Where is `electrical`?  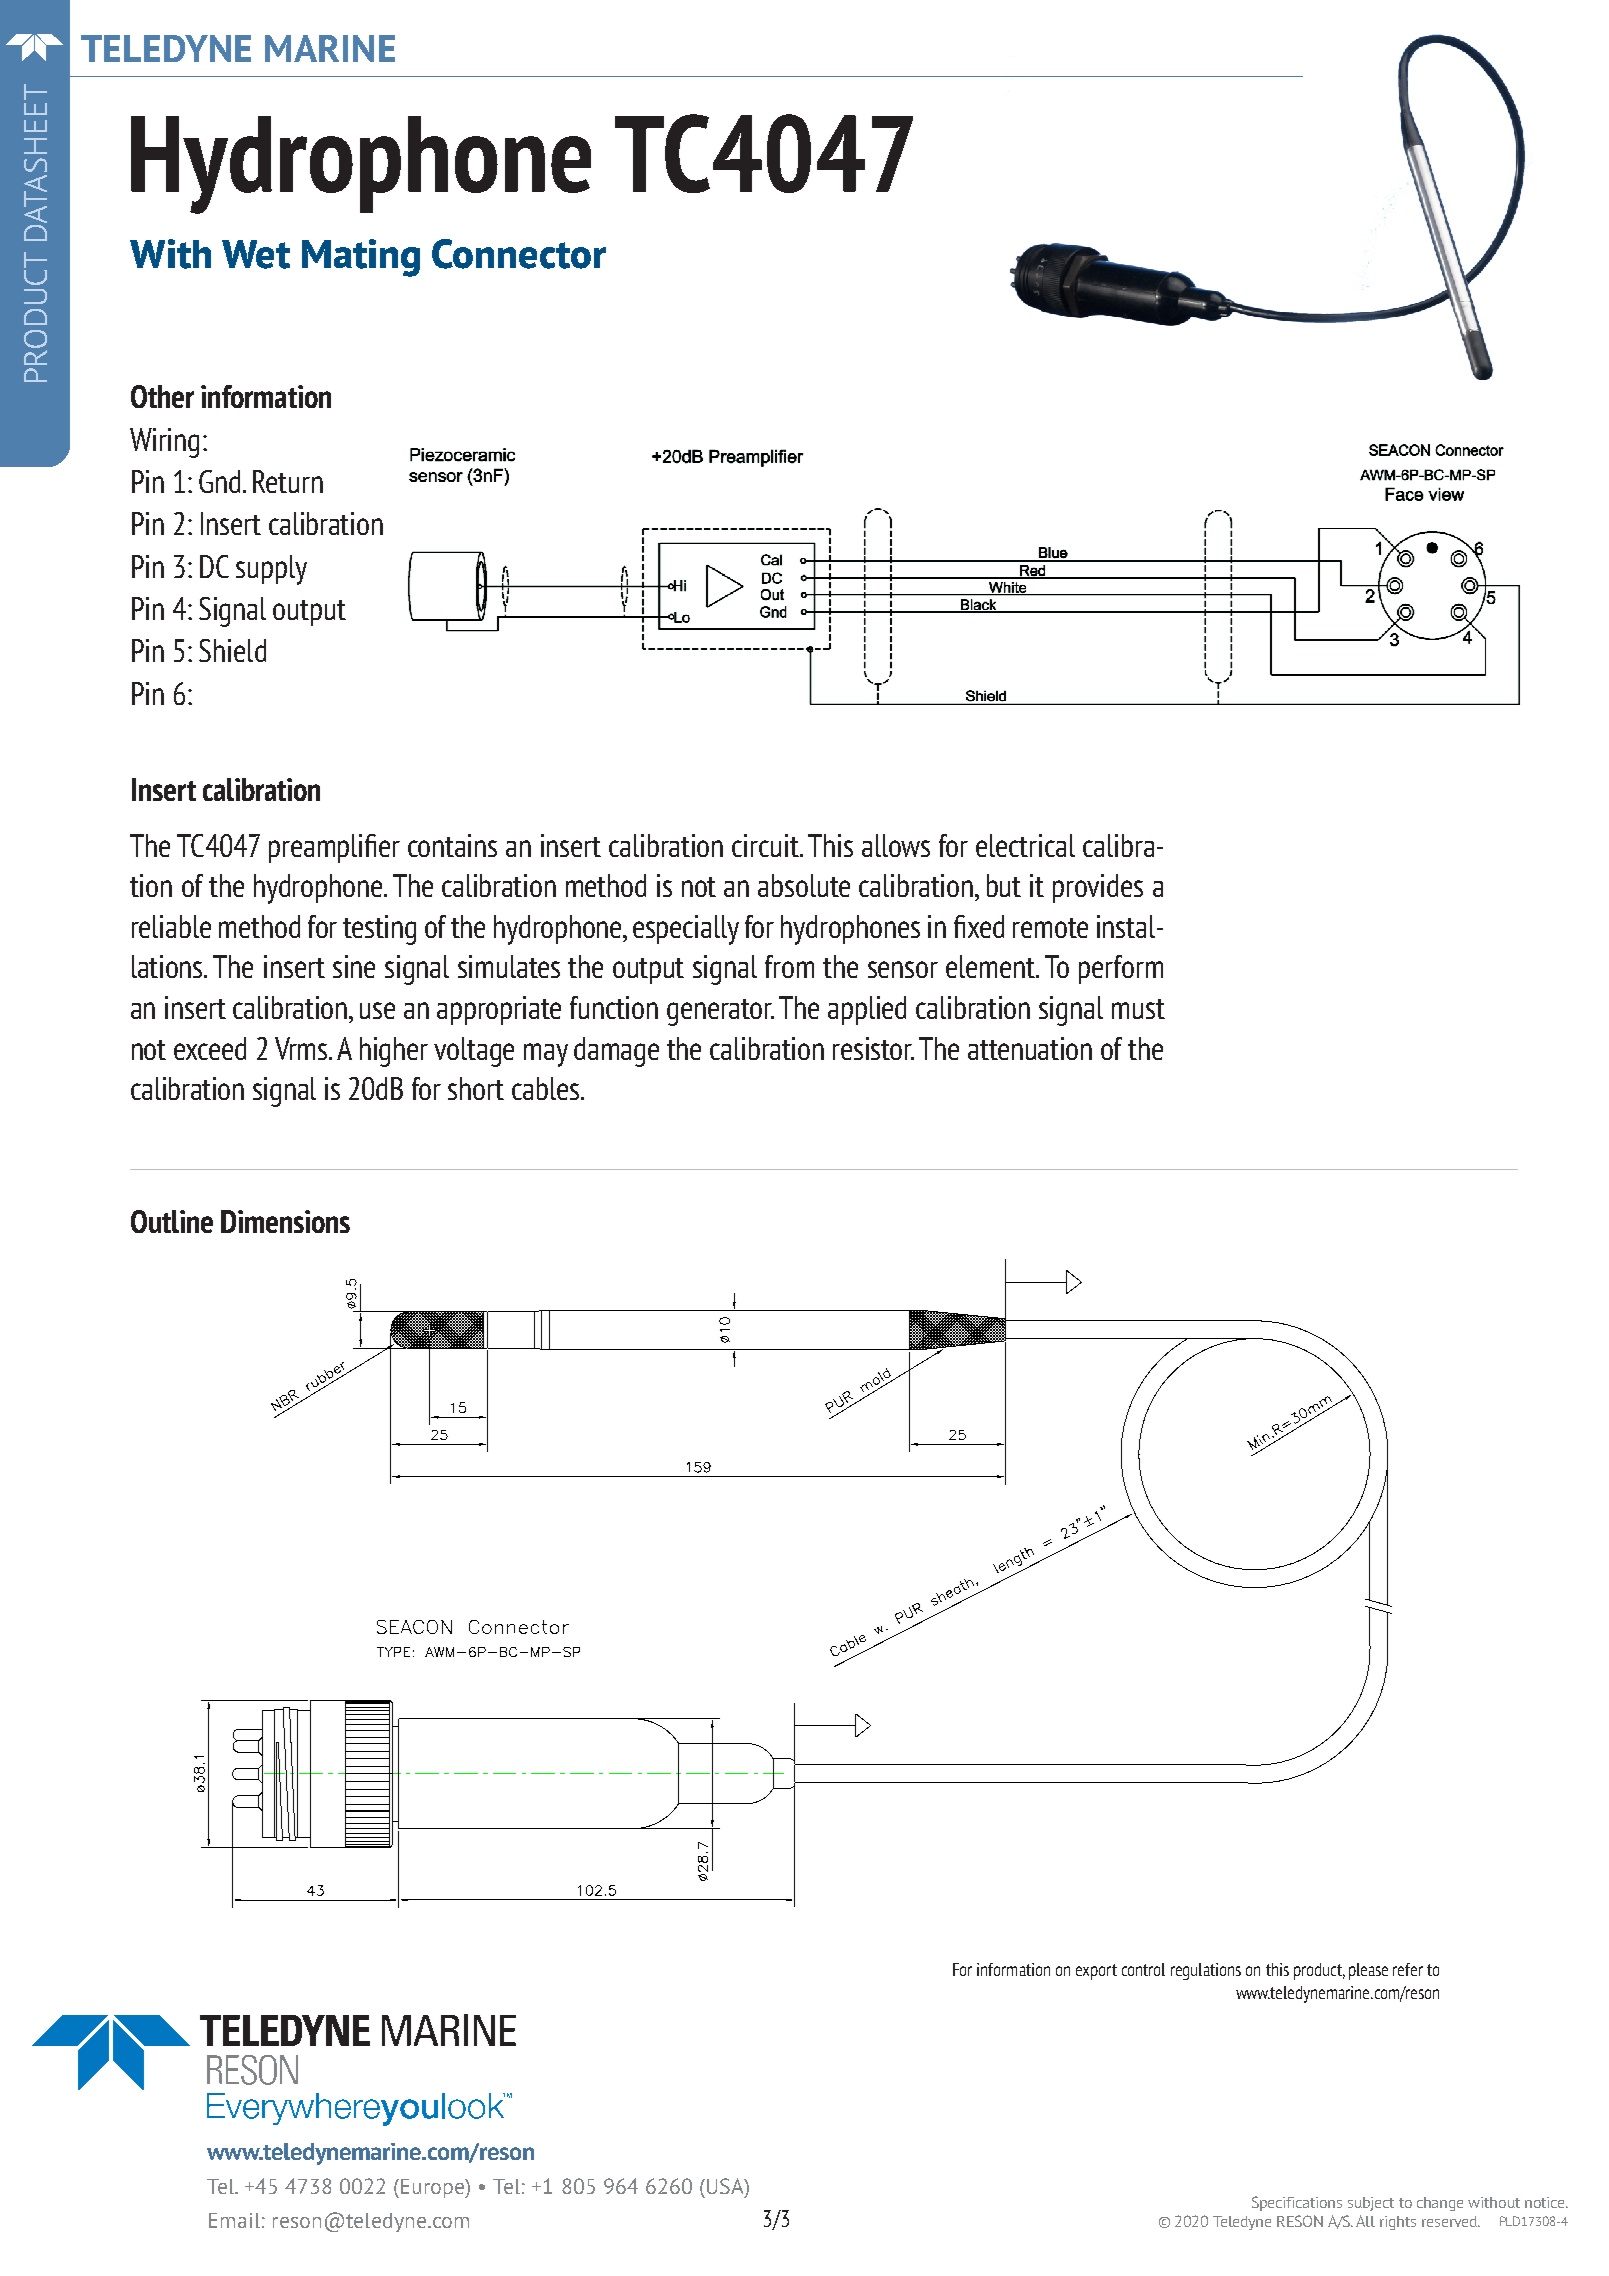
electrical is located at coordinates (1025, 845).
